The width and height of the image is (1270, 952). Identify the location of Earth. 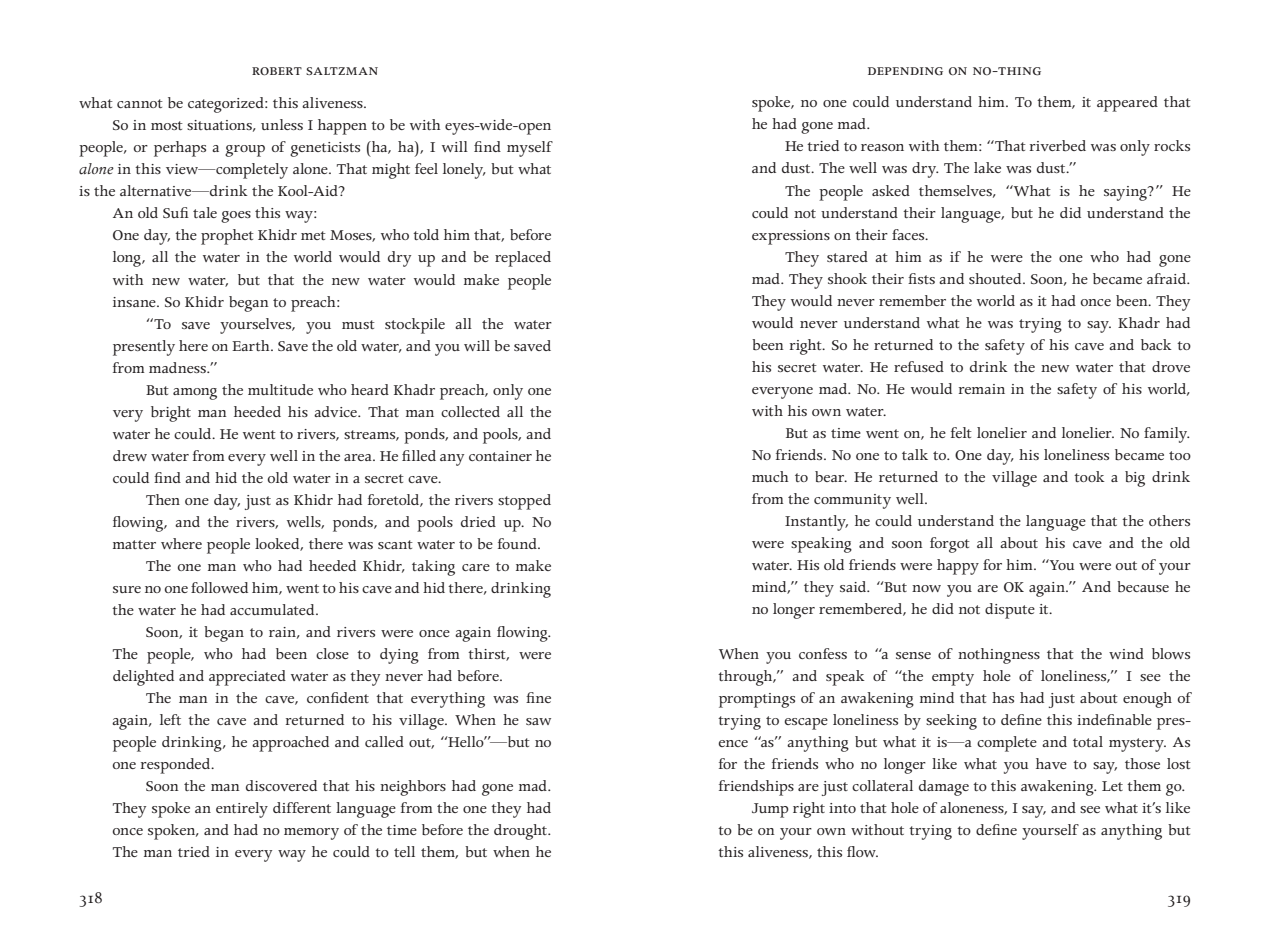
(252, 345).
